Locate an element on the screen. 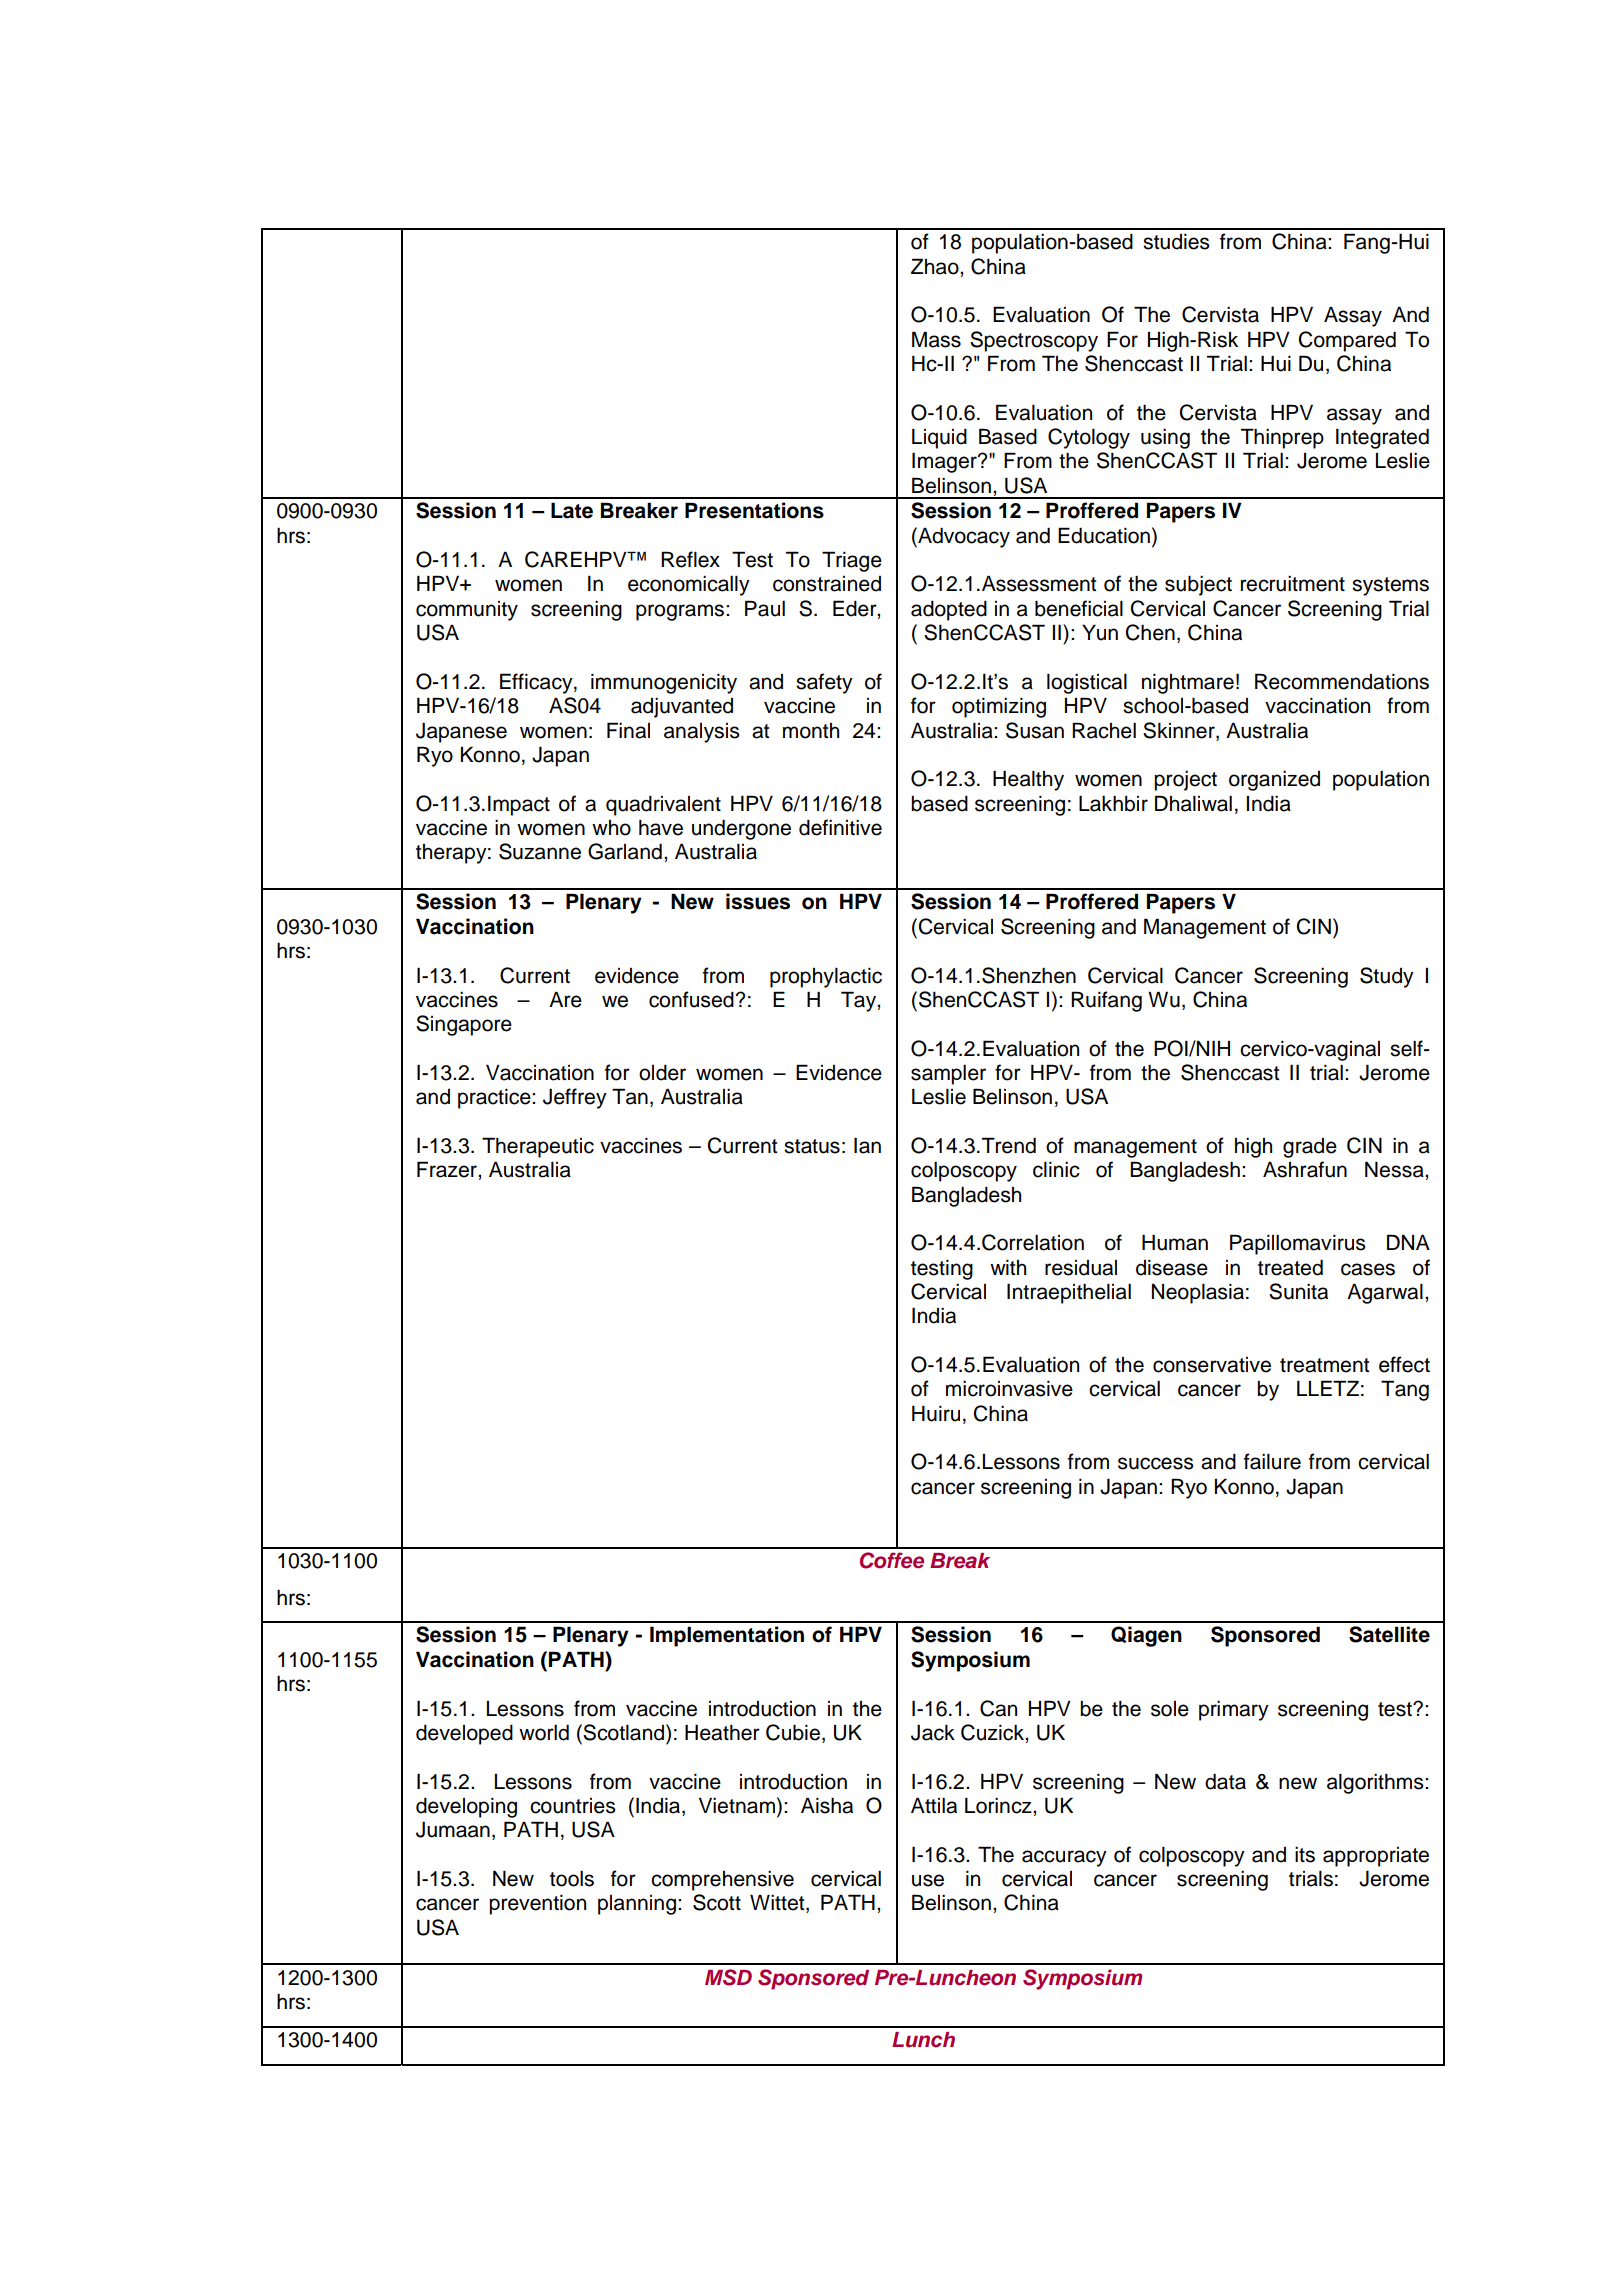 This screenshot has height=2292, width=1621. organized is located at coordinates (1274, 781).
